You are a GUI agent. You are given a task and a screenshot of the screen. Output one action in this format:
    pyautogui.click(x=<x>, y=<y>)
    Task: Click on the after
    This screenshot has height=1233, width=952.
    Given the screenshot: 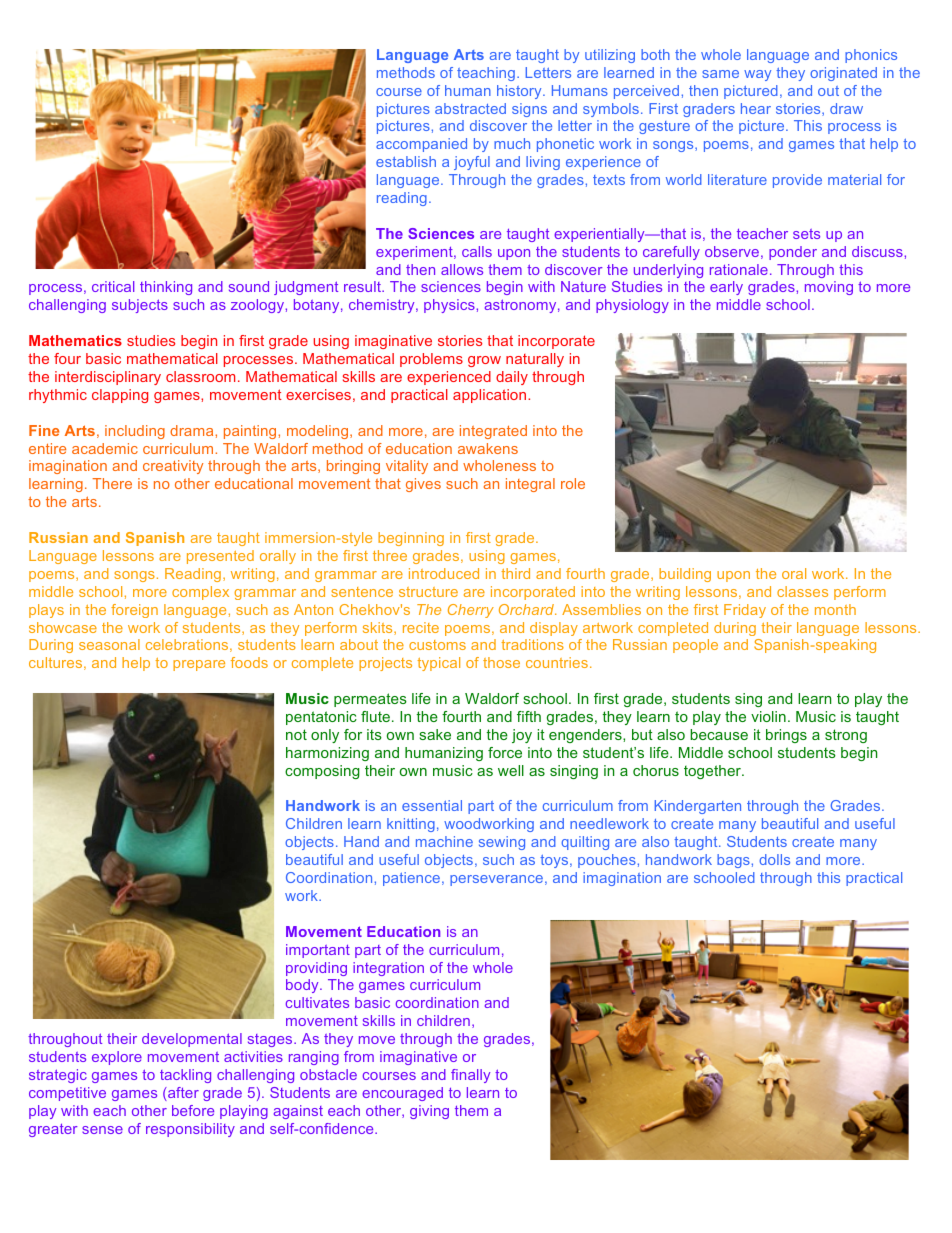 What is the action you would take?
    pyautogui.click(x=182, y=1094)
